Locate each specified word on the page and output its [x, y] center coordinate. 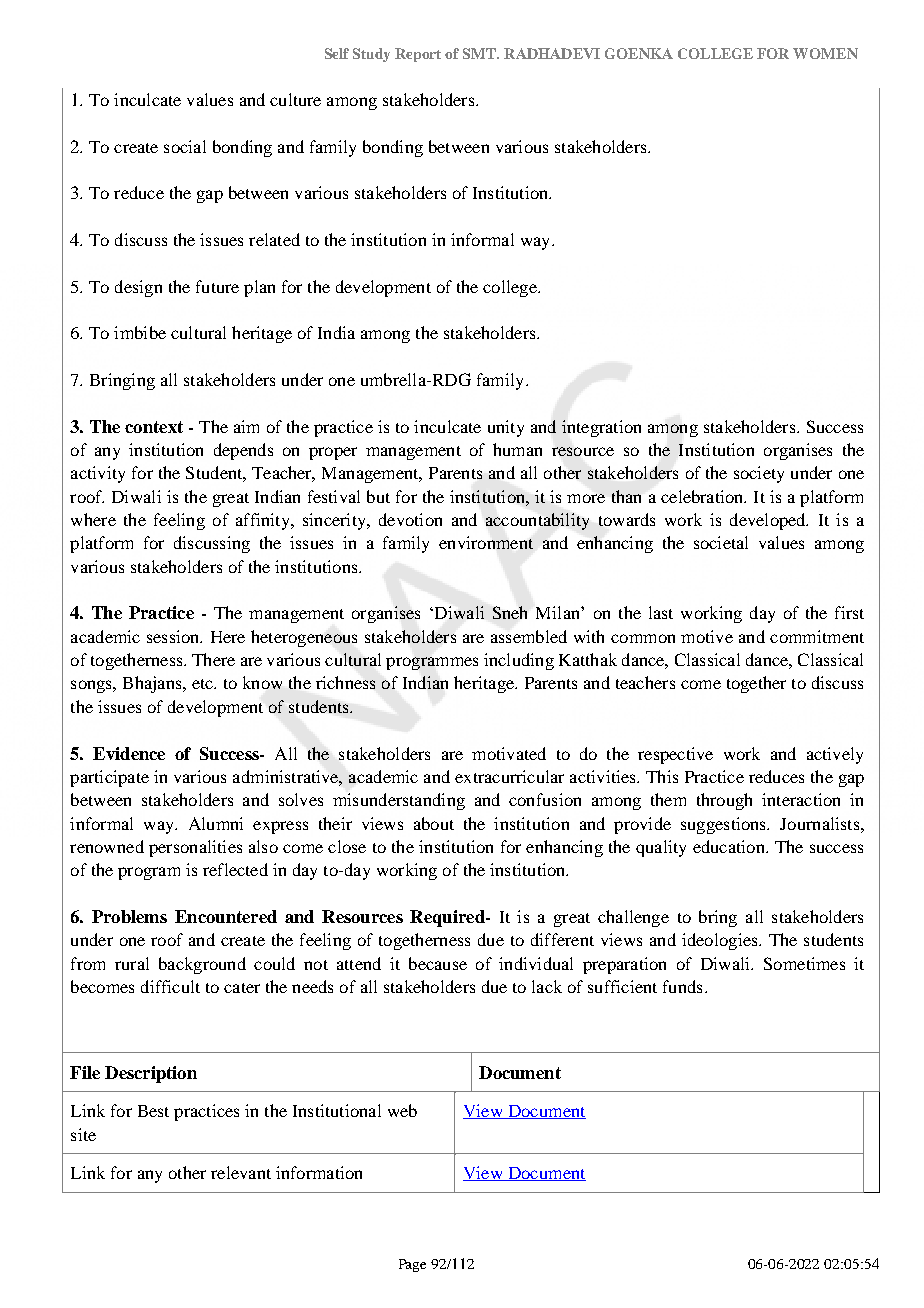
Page [412, 1265]
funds [682, 986]
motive [707, 636]
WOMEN [825, 53]
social [185, 146]
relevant [241, 1172]
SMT [481, 53]
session [174, 636]
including [519, 661]
